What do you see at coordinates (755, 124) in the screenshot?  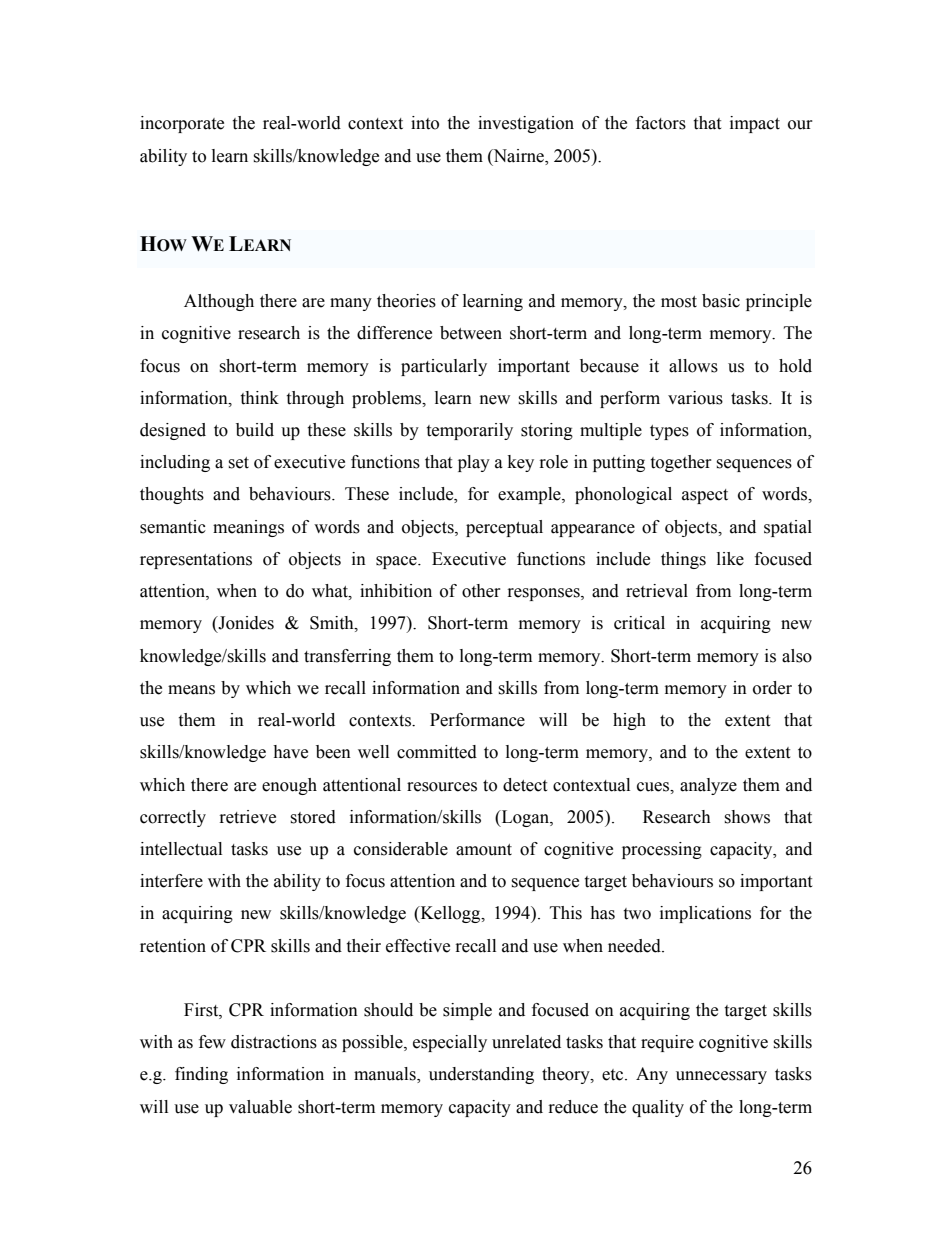 I see `impact` at bounding box center [755, 124].
